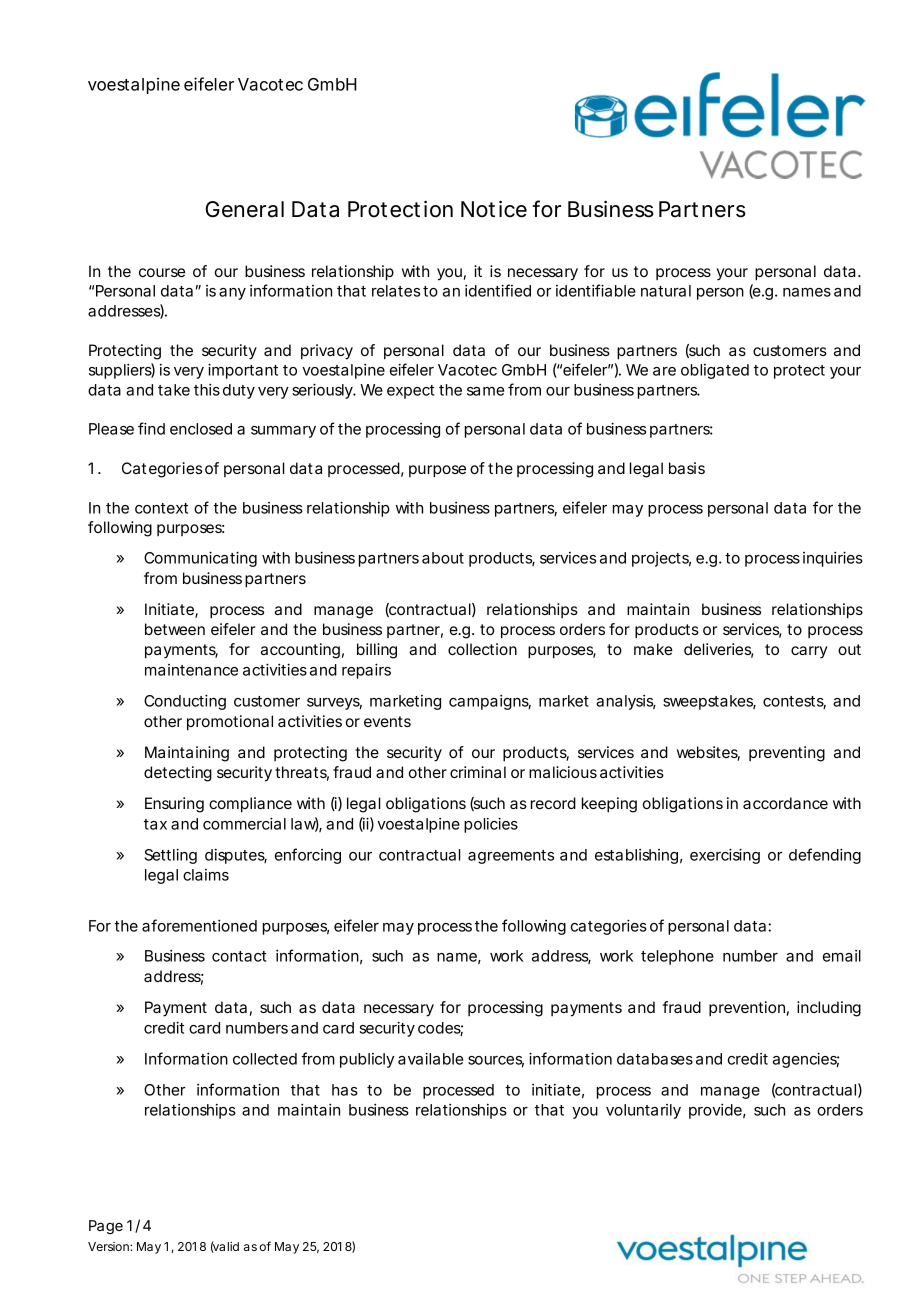 This page has height=1308, width=924. Describe the element at coordinates (443, 558) in the page. I see `about` at that location.
